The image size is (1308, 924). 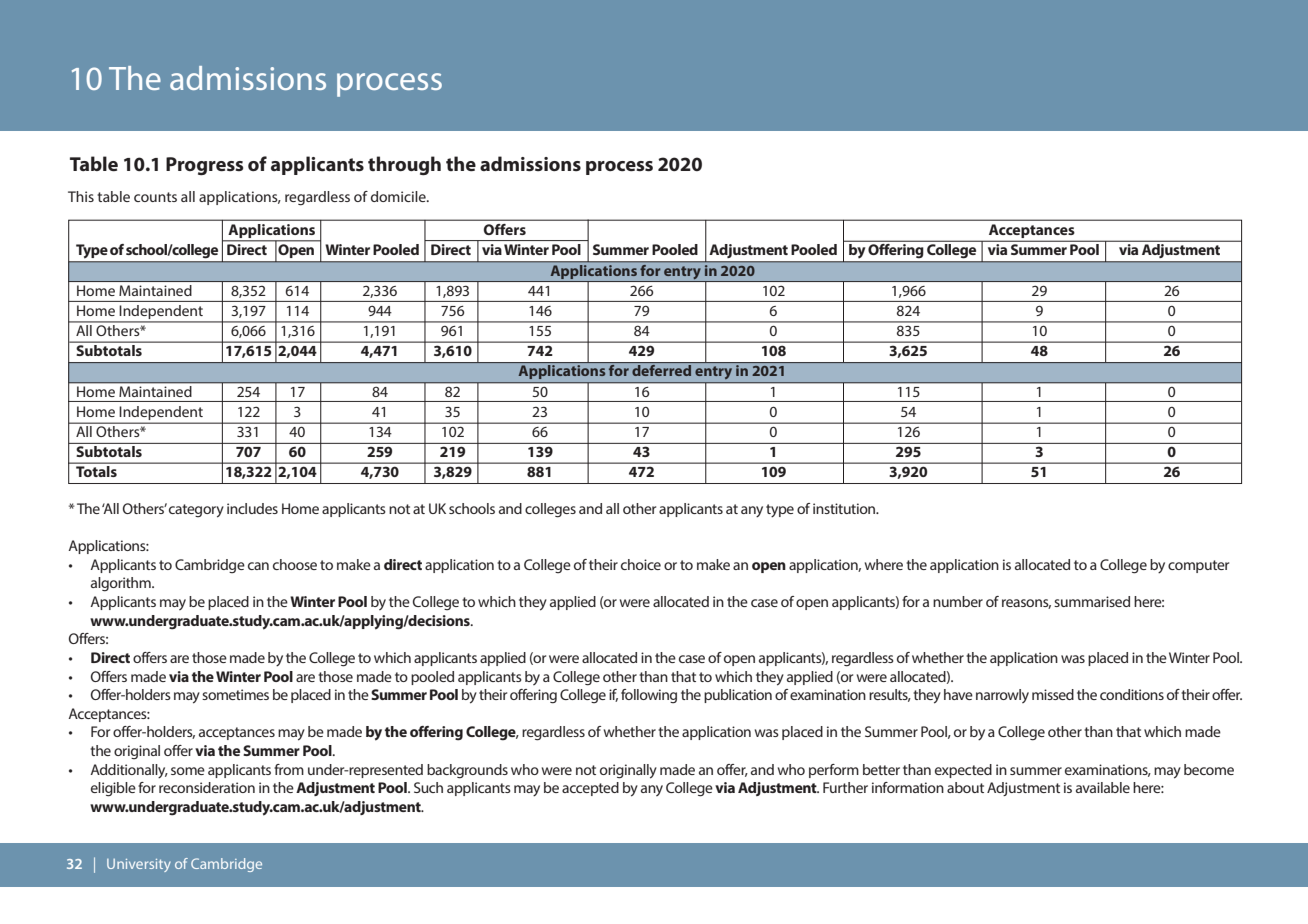 What do you see at coordinates (122, 584) in the screenshot?
I see `algorithm` at bounding box center [122, 584].
